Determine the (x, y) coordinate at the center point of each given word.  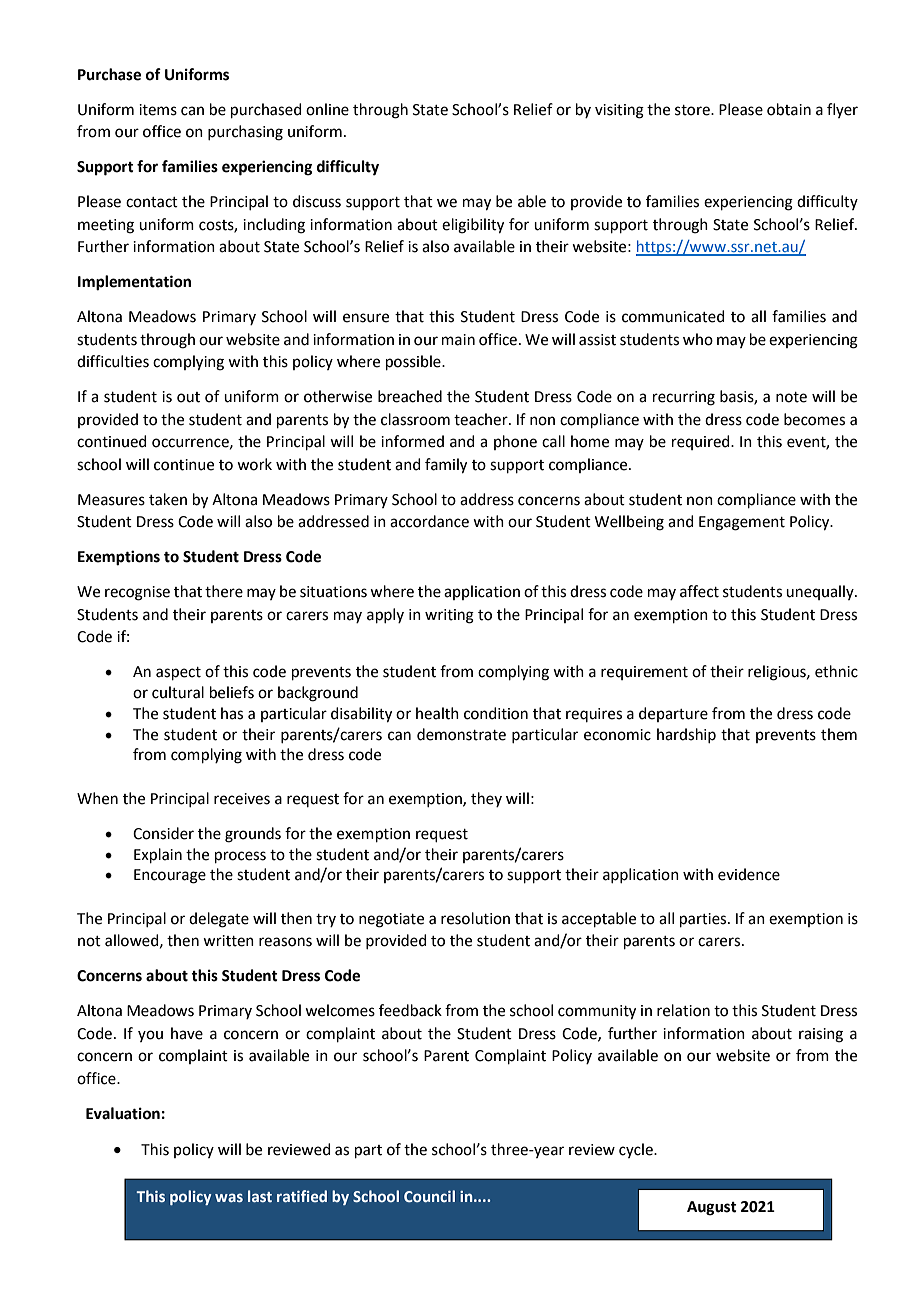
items (158, 110)
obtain (789, 109)
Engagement (742, 523)
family (446, 466)
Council (429, 1196)
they (486, 799)
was (229, 1197)
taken (168, 499)
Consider (163, 833)
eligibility (473, 226)
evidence (749, 874)
